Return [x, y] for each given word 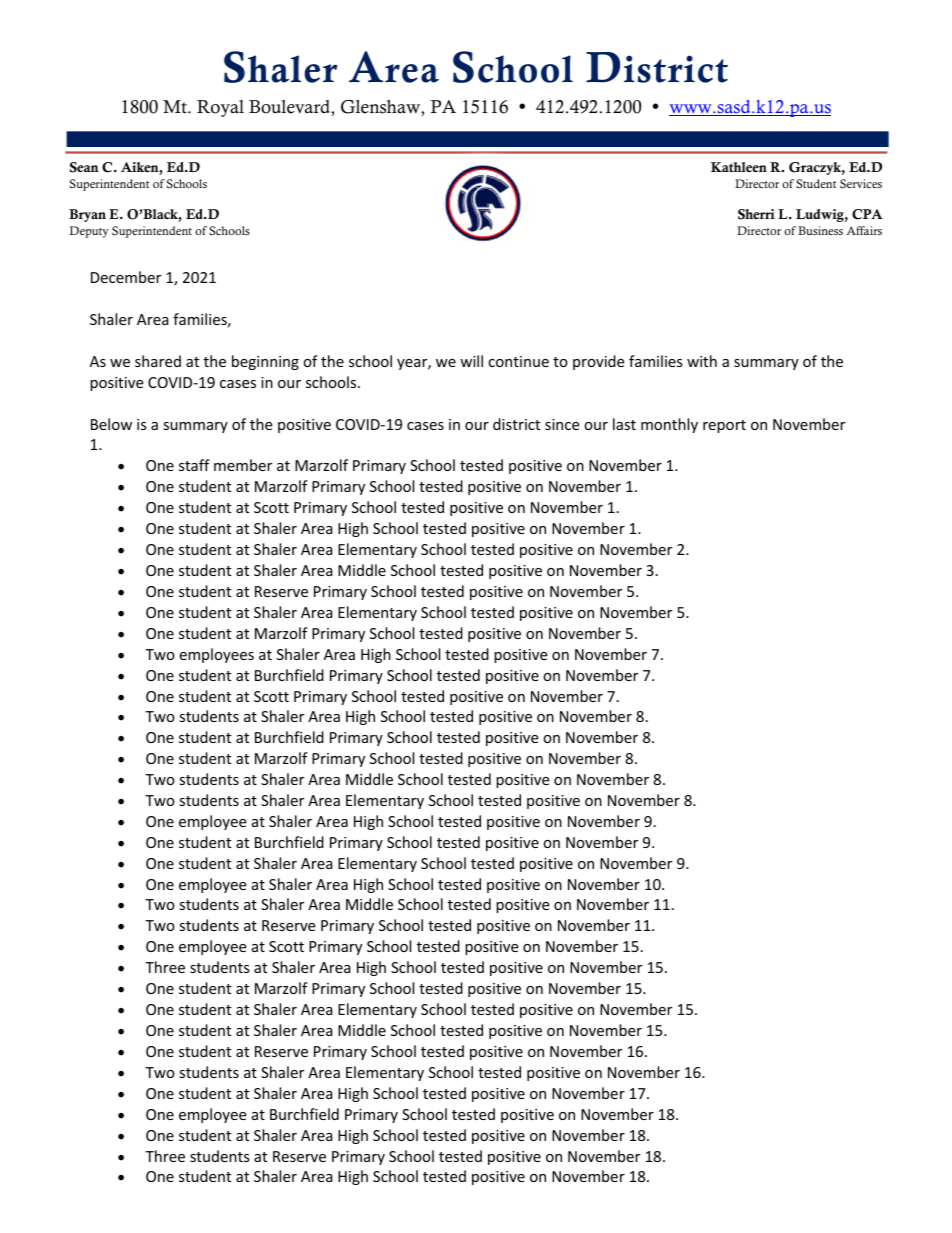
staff [194, 465]
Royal [220, 108]
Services [861, 184]
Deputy [89, 232]
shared [158, 361]
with [702, 361]
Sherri [756, 214]
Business [820, 230]
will [471, 361]
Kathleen [739, 167]
